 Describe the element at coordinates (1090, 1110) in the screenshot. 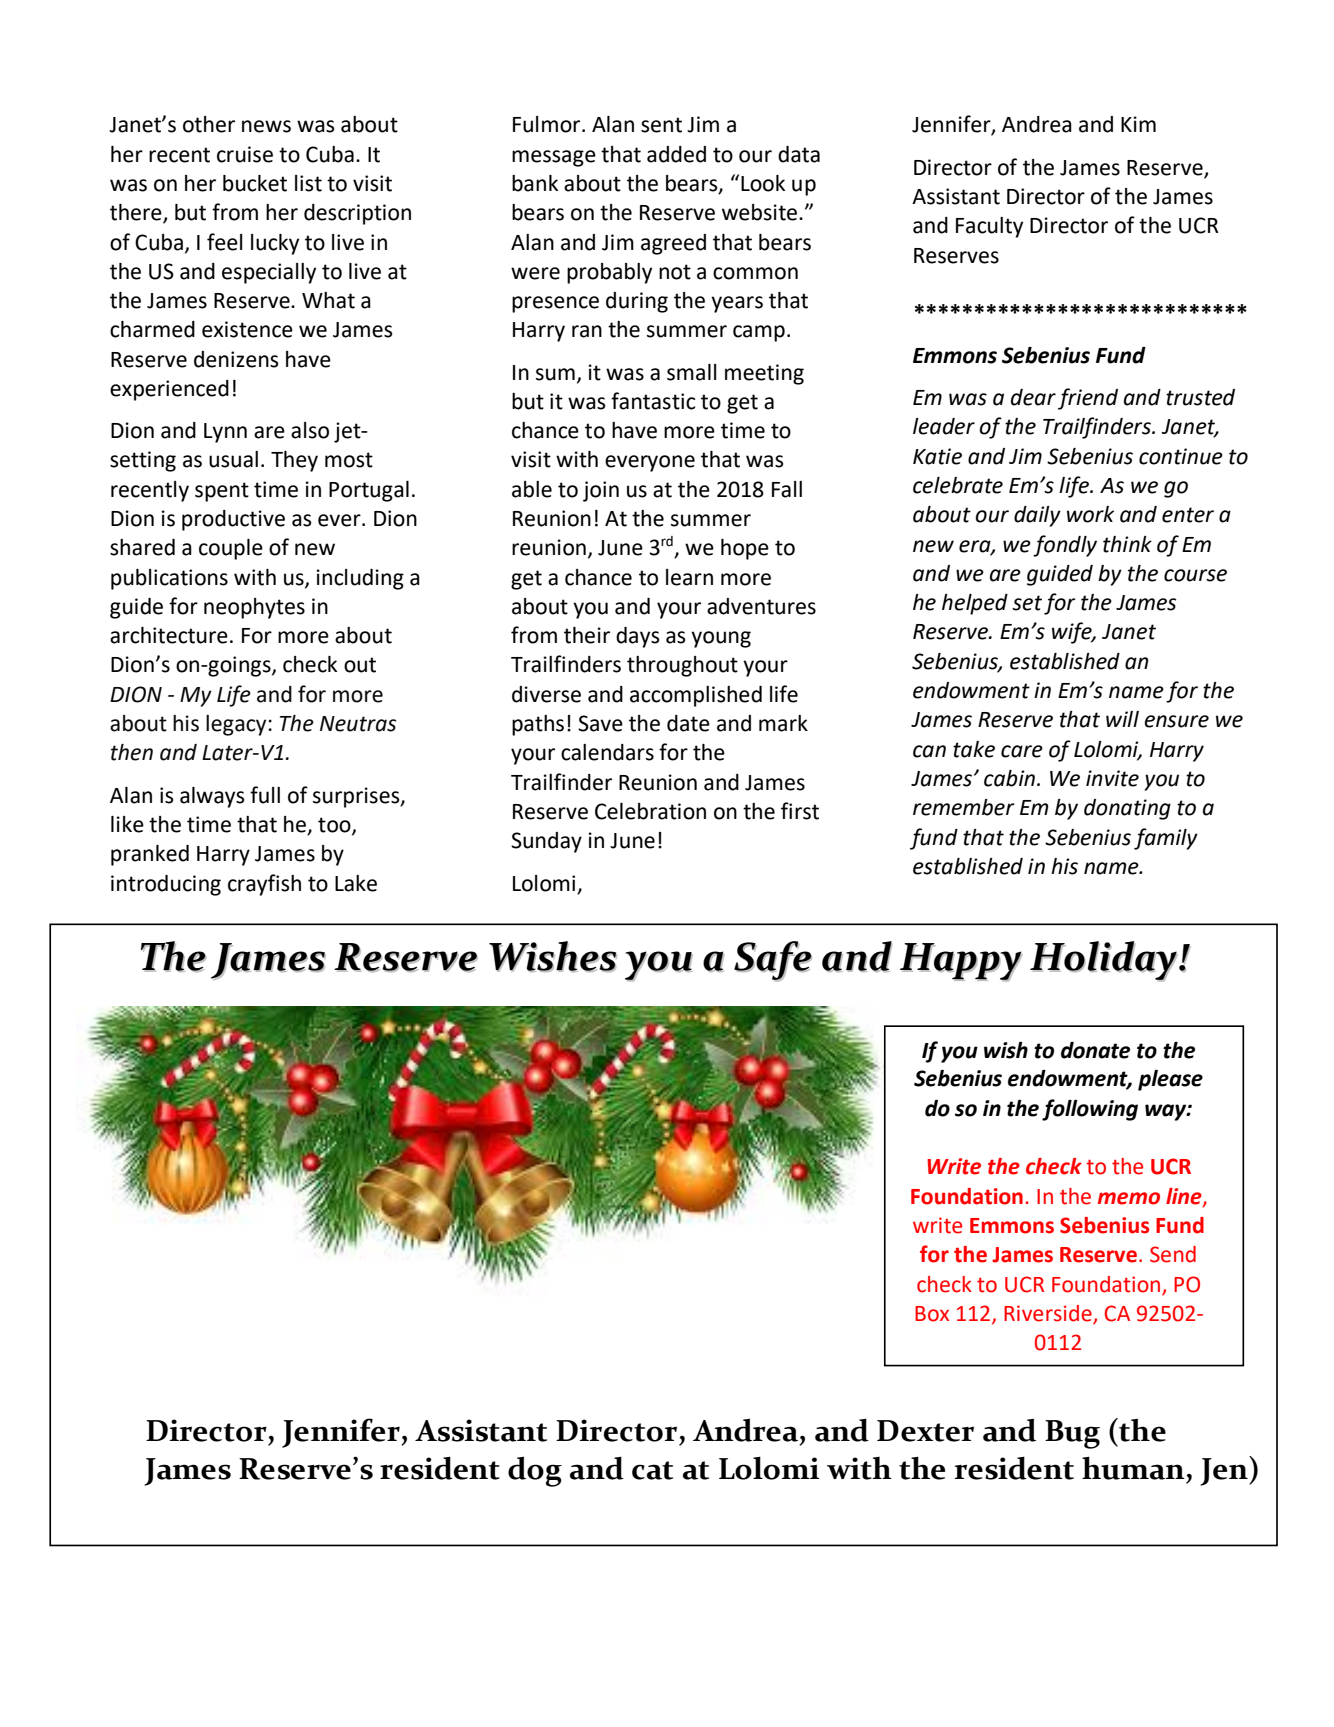

I see `following` at that location.
